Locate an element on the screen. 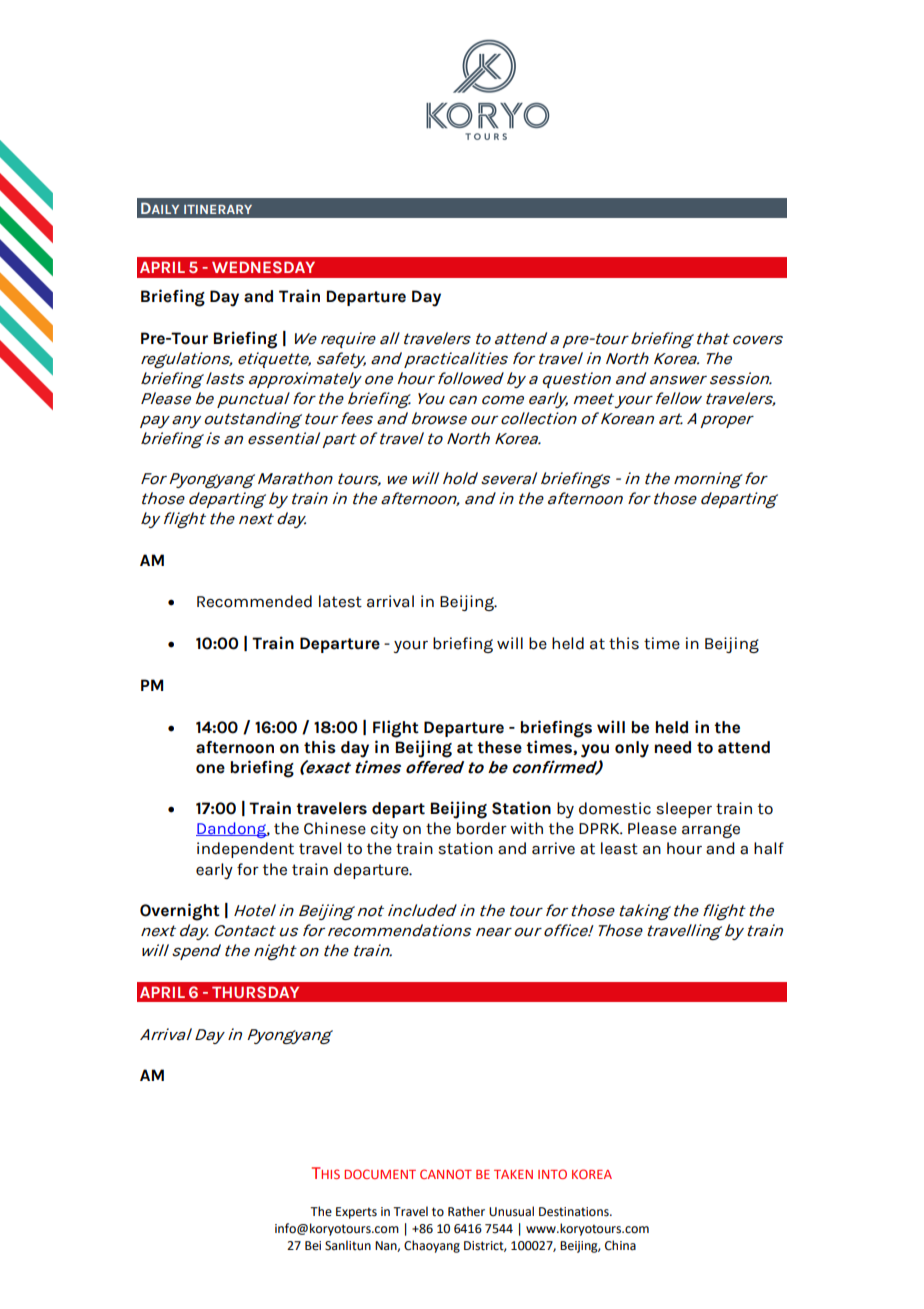 This screenshot has height=1309, width=924. these is located at coordinates (499, 747).
